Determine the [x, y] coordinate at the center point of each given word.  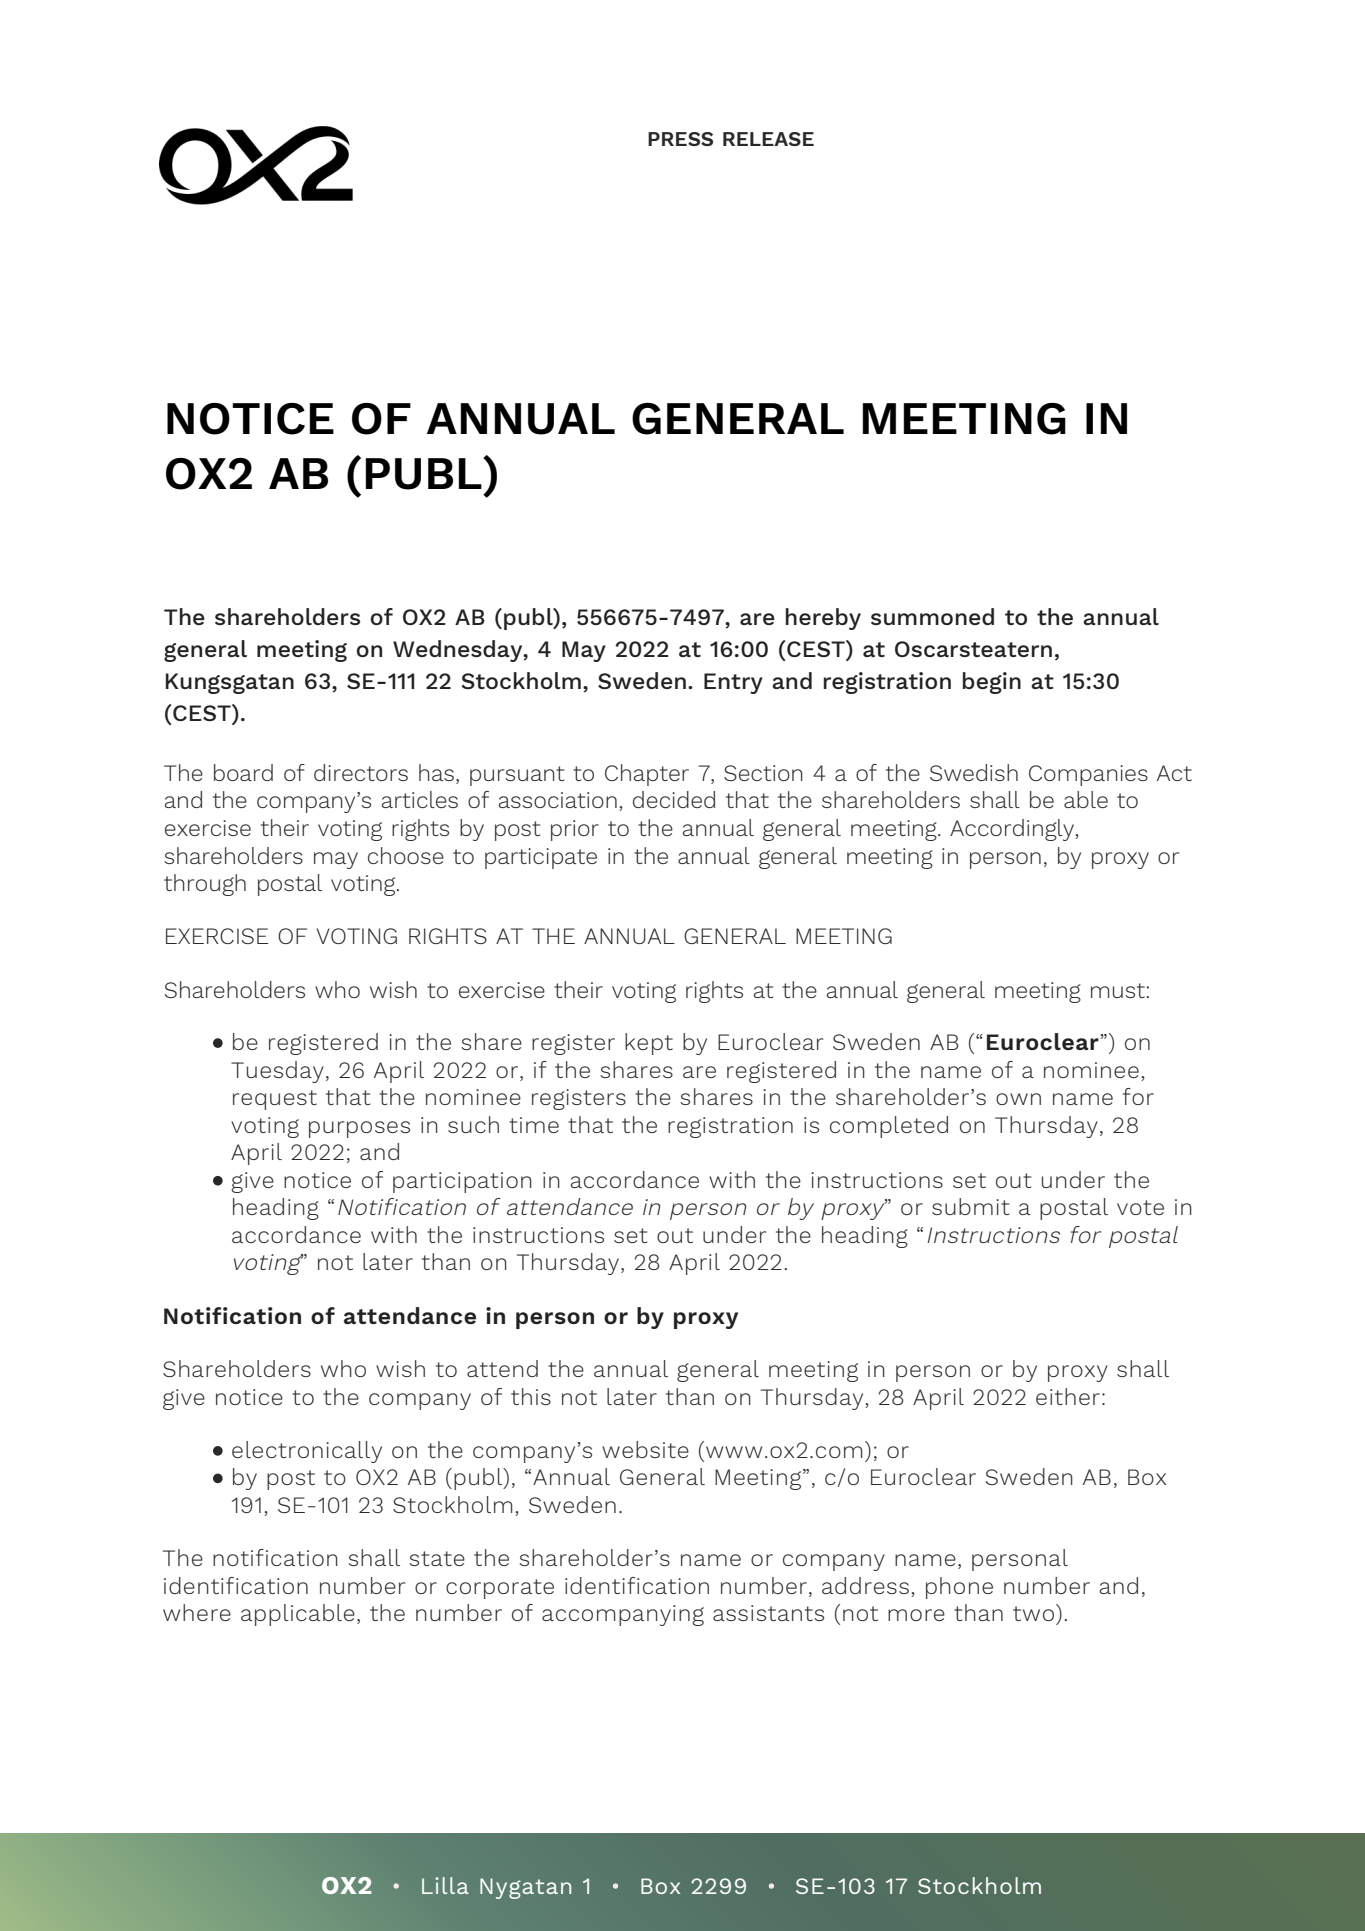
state [437, 1558]
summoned [932, 616]
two [1033, 1613]
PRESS [680, 139]
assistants [768, 1613]
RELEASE [768, 139]
